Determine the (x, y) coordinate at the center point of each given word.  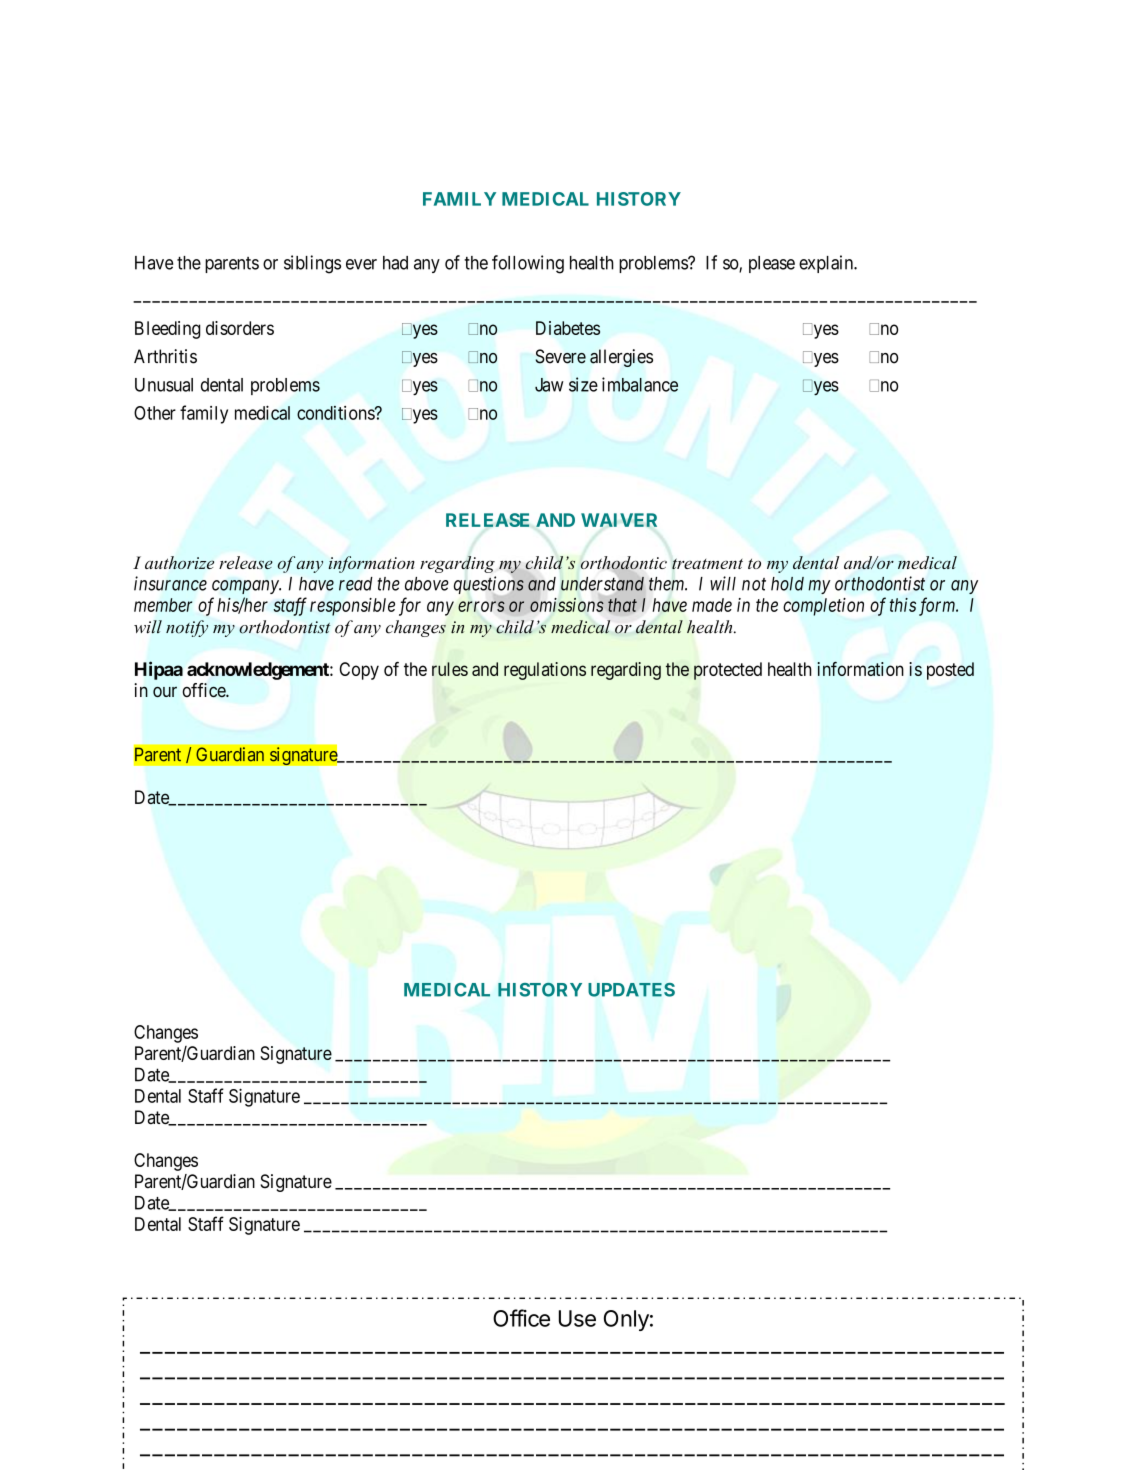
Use (577, 1318)
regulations (545, 671)
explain (827, 264)
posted (950, 671)
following (528, 264)
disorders (240, 328)
